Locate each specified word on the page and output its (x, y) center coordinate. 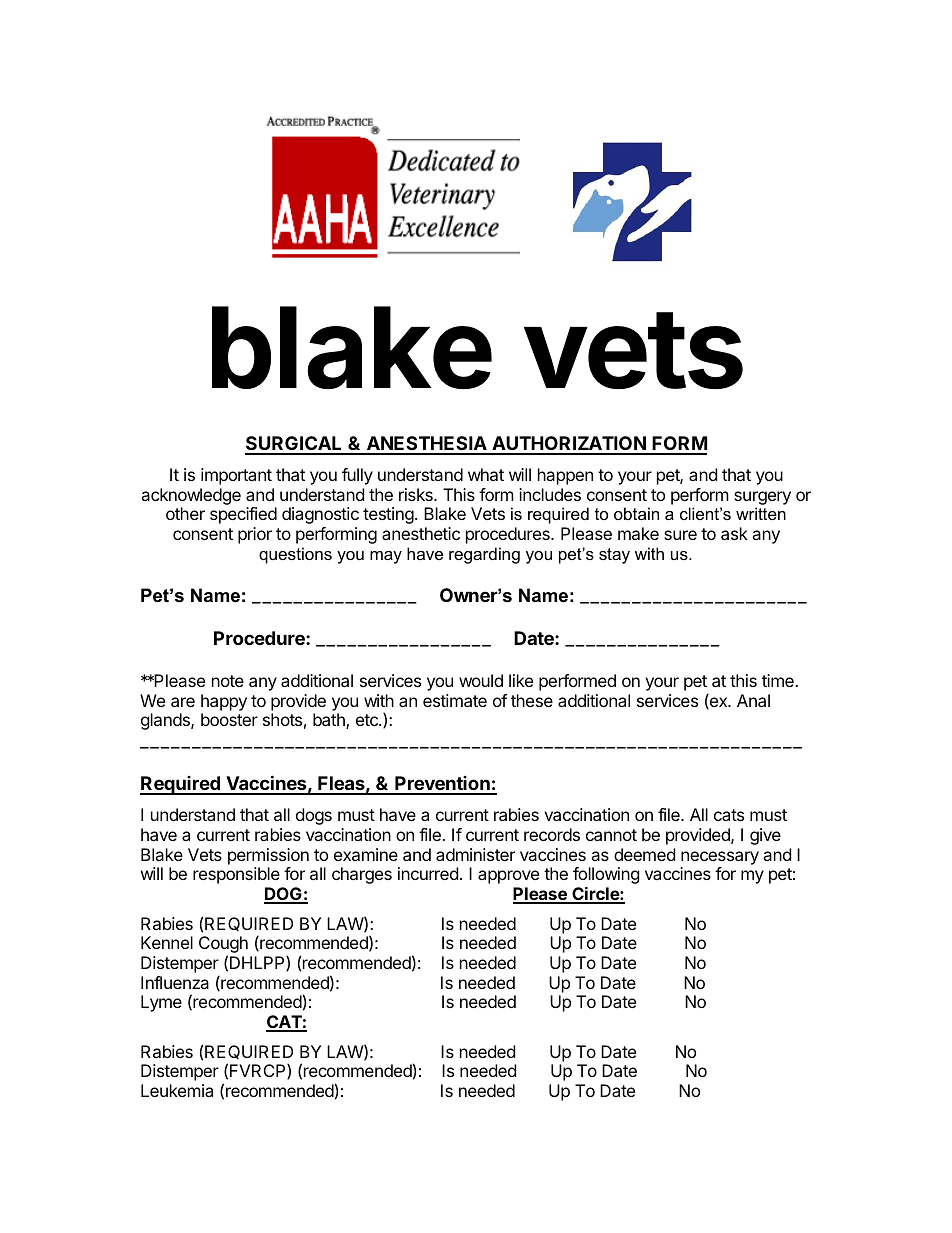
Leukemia (177, 1090)
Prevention (442, 785)
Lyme (161, 1003)
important (236, 476)
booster (229, 719)
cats (729, 815)
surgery (762, 499)
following (606, 875)
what (486, 474)
